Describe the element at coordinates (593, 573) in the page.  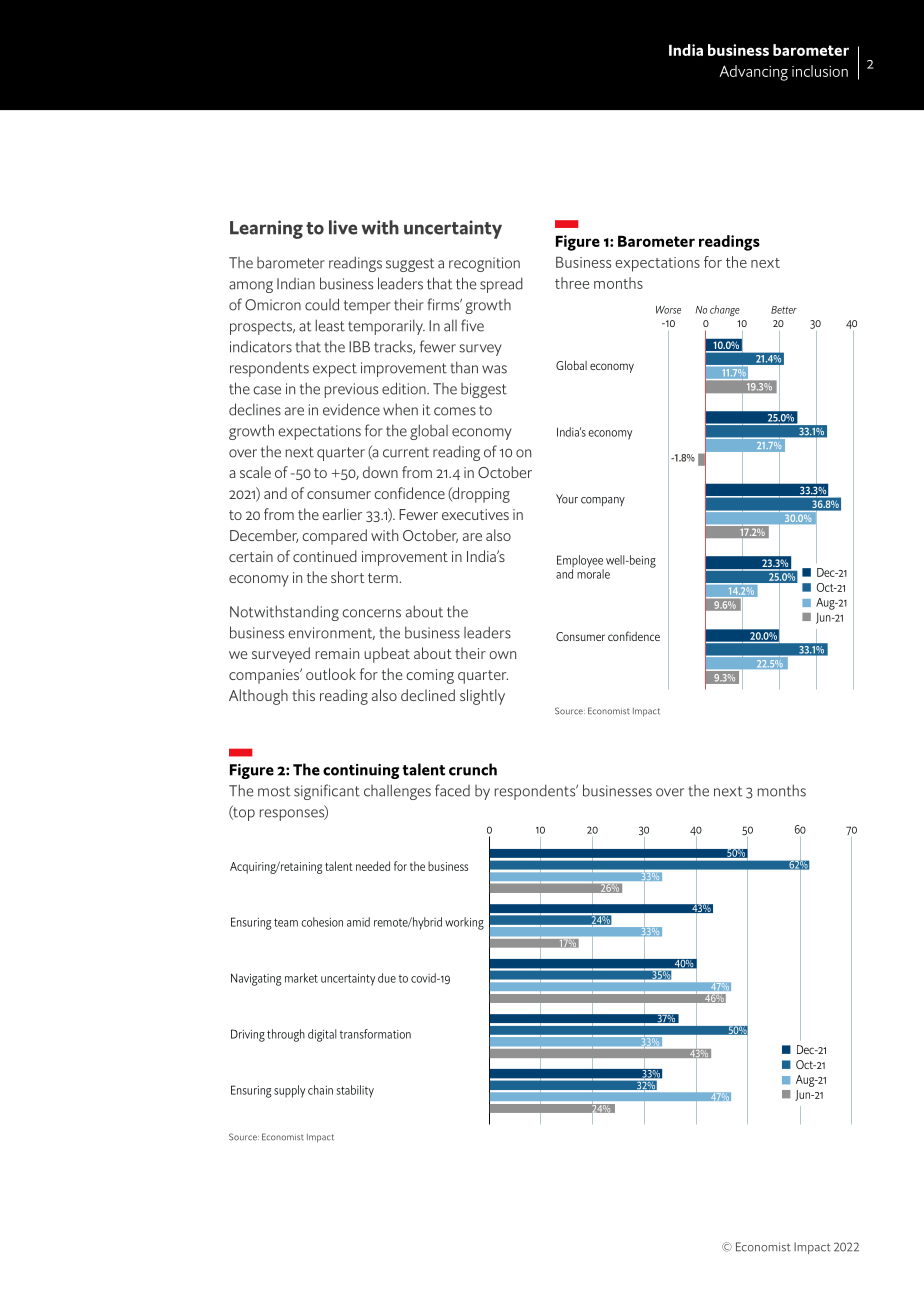
I see `morale` at that location.
